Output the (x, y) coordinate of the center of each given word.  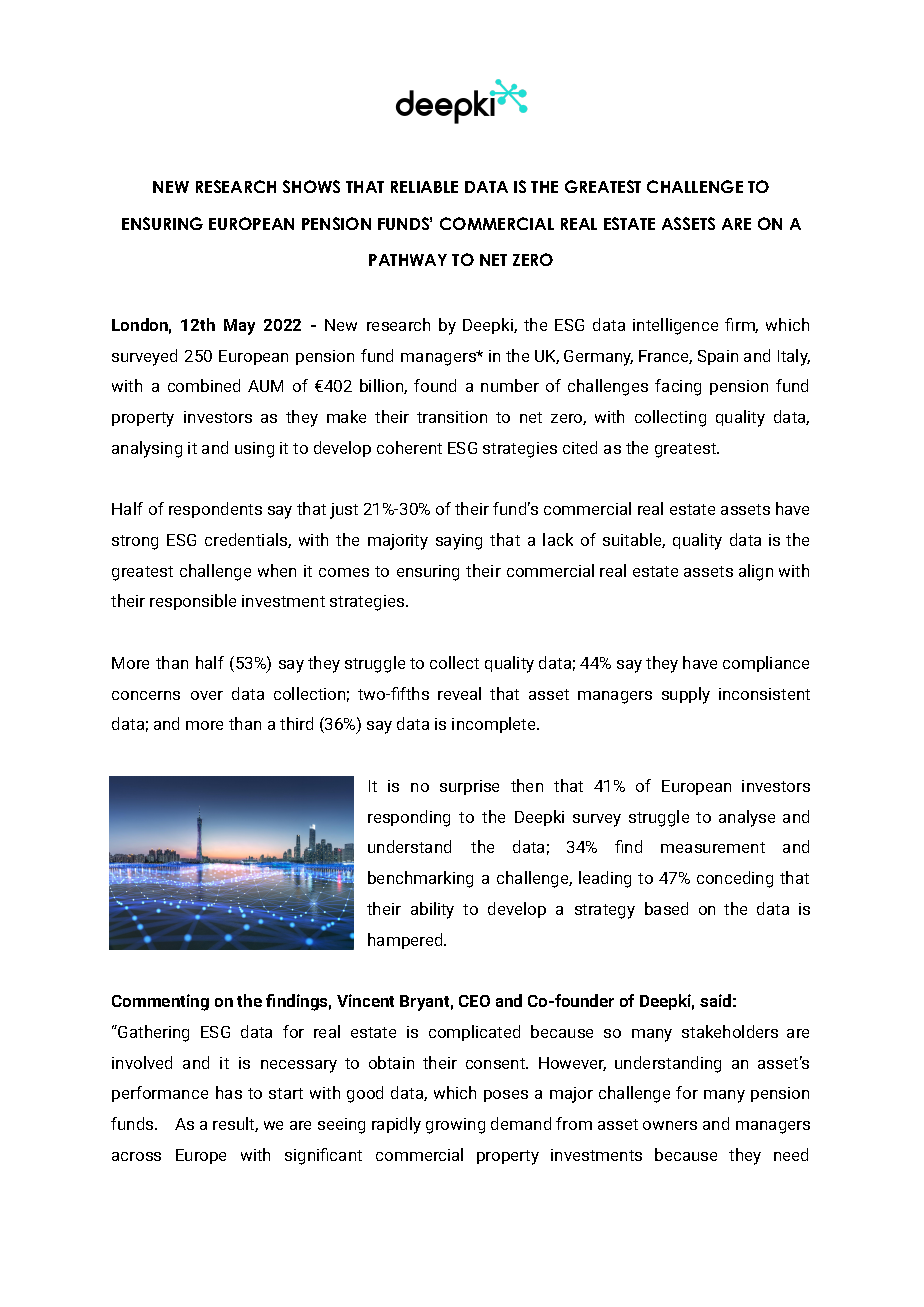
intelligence (675, 326)
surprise (469, 787)
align (756, 572)
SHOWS (311, 186)
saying (459, 542)
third (296, 723)
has (229, 1092)
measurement (713, 847)
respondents (215, 510)
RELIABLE (424, 187)
